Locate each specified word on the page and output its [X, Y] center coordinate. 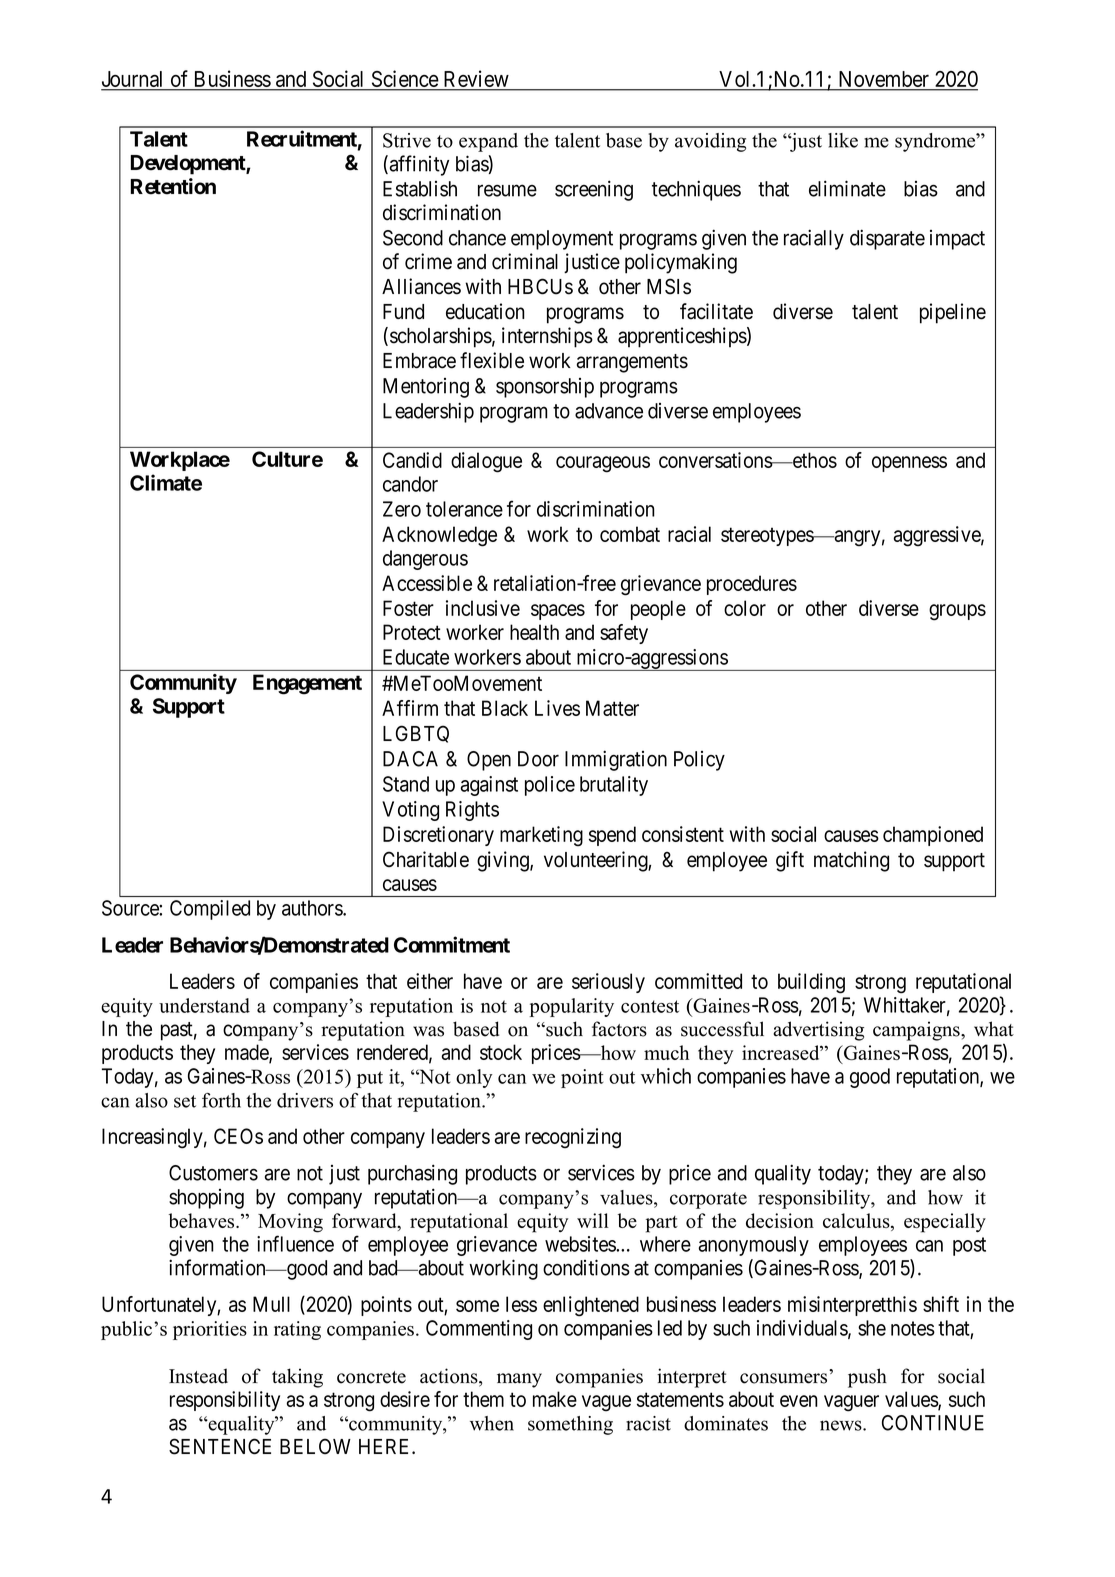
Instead [198, 1376]
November [884, 80]
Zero [402, 509]
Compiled [210, 910]
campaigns [917, 1031]
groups [957, 612]
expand [488, 142]
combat [630, 534]
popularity [571, 1007]
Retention [173, 186]
